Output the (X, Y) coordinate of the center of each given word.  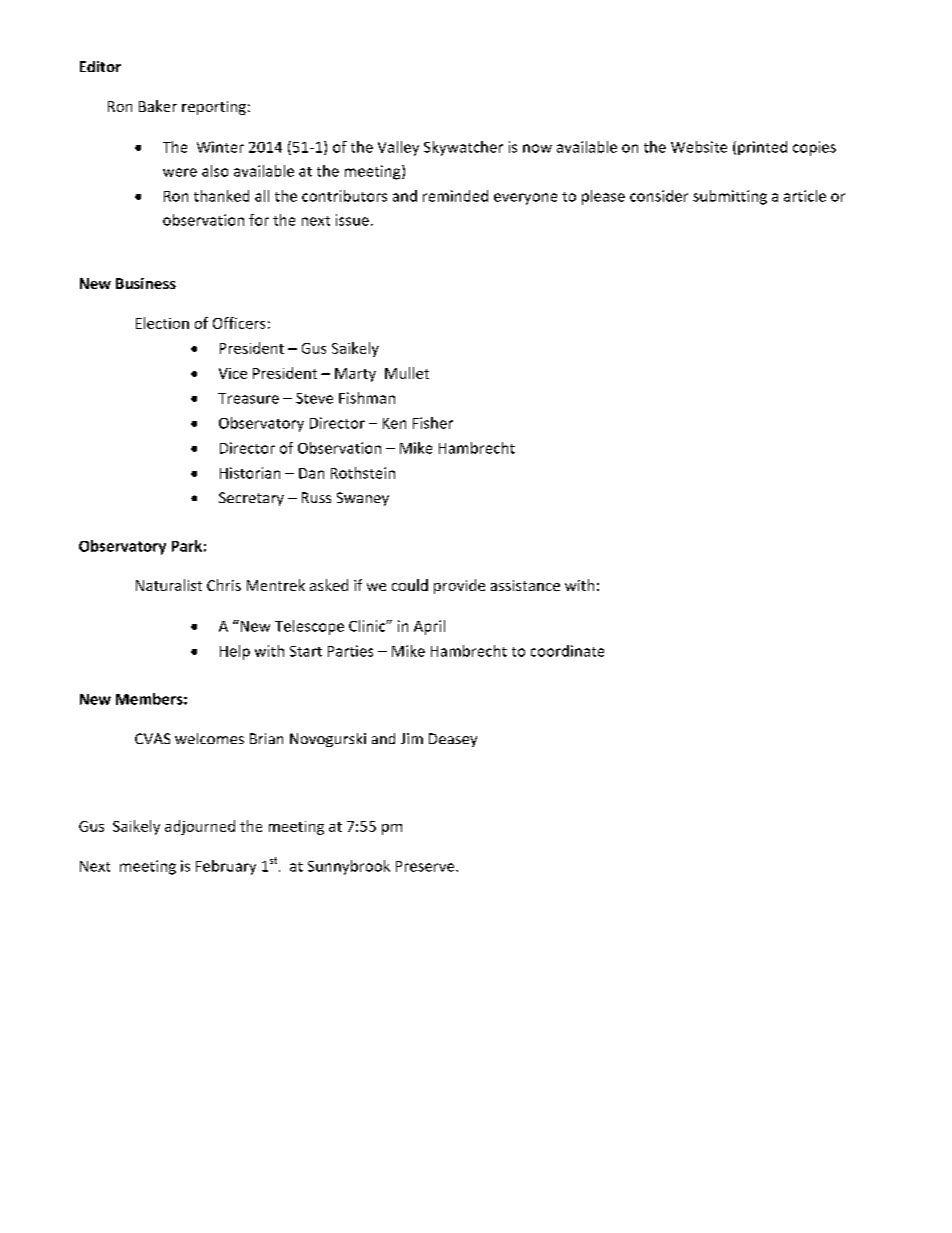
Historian (250, 473)
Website (699, 147)
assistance (525, 585)
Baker (158, 106)
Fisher (433, 423)
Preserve (426, 866)
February (226, 867)
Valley (398, 148)
